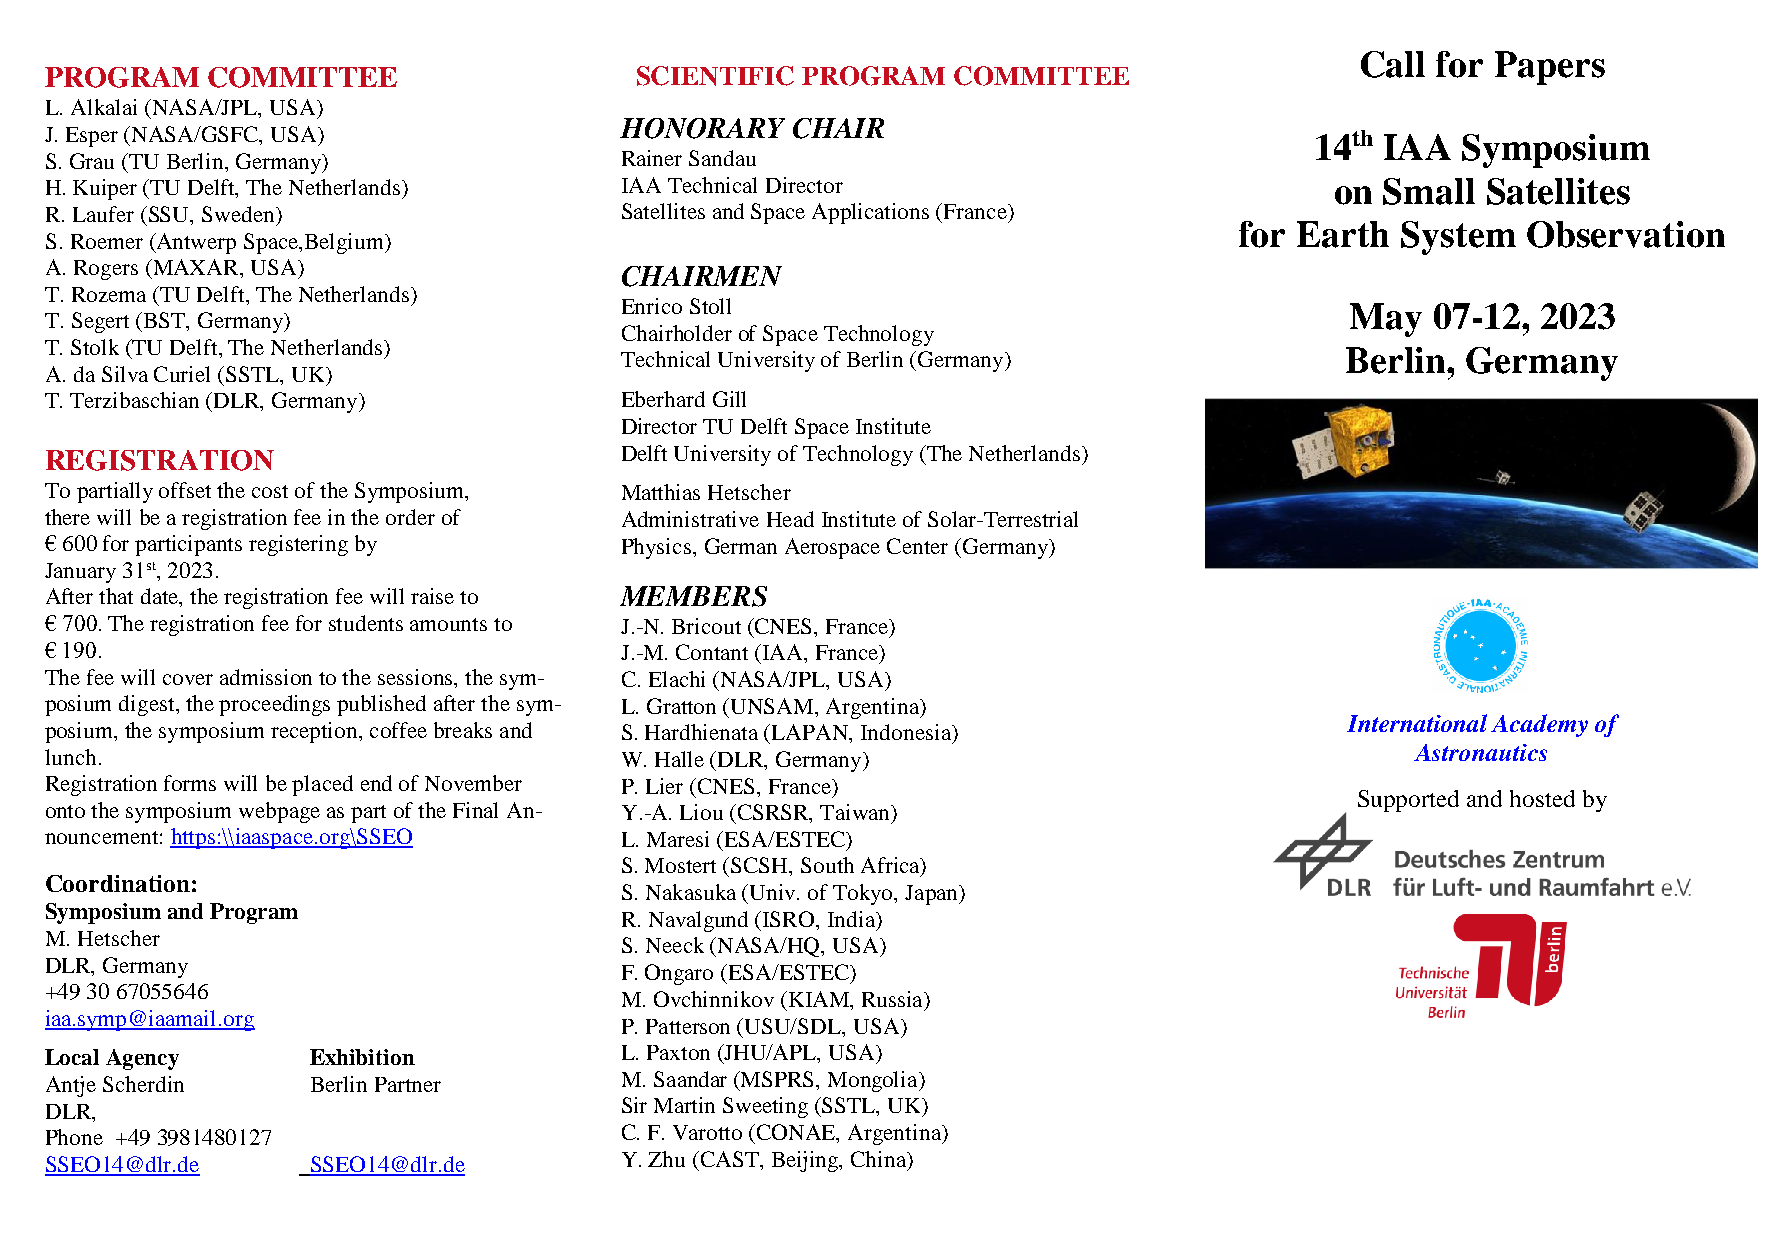  I want to click on date, so click(161, 597).
